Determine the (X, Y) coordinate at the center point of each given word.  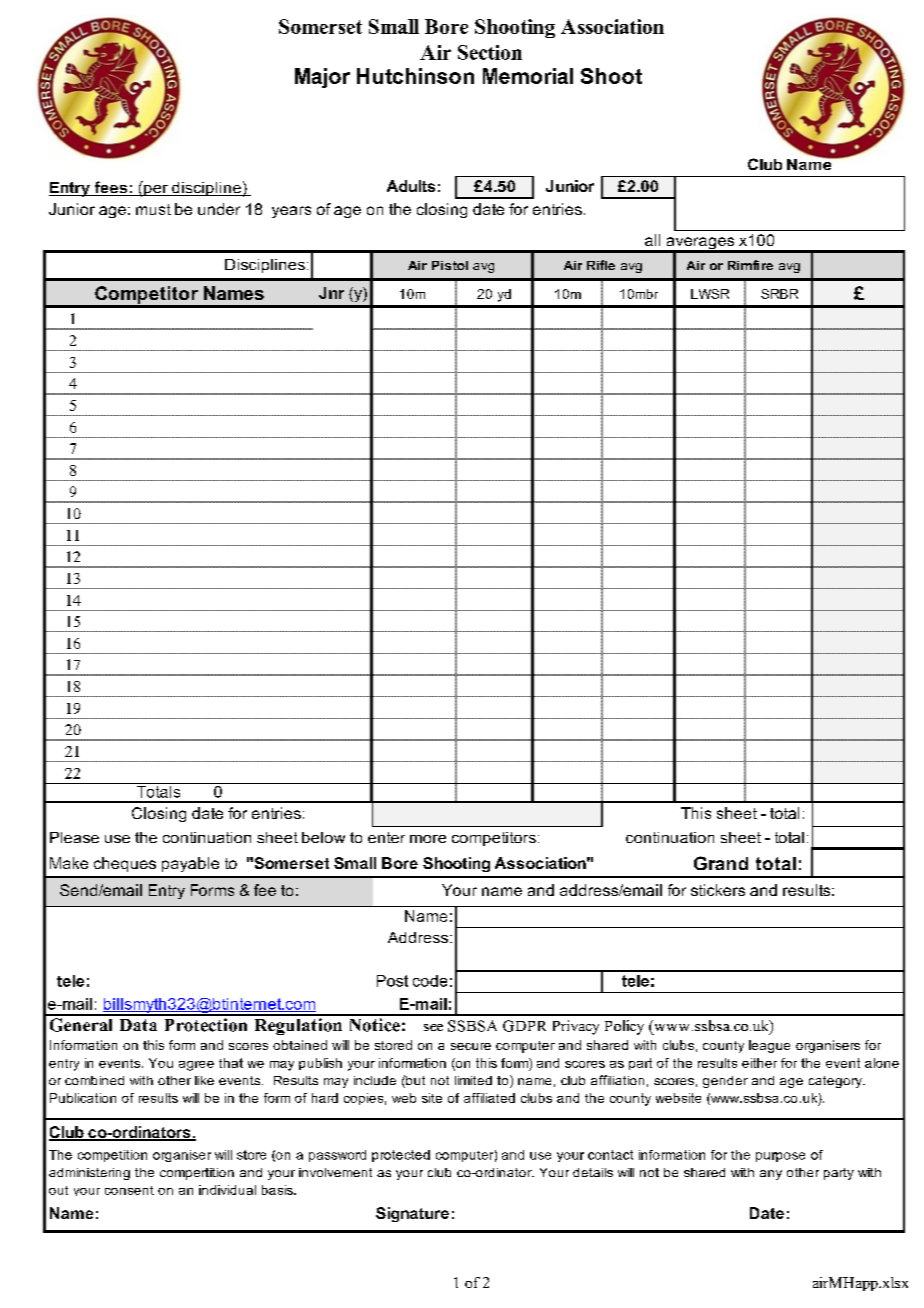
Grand (721, 863)
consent (129, 1190)
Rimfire (750, 265)
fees (111, 188)
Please (74, 837)
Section (490, 52)
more (428, 839)
